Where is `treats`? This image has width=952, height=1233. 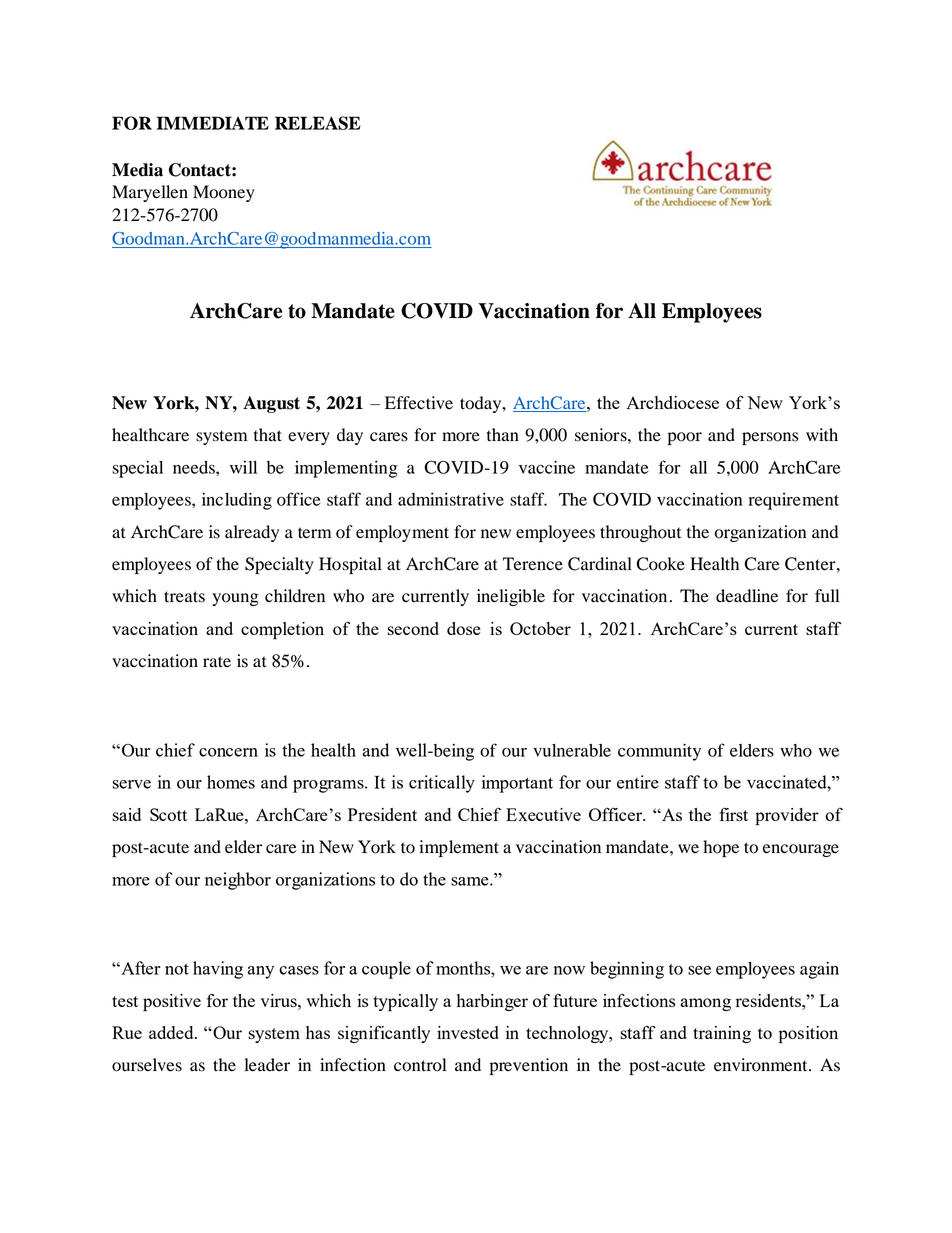
treats is located at coordinates (184, 597).
